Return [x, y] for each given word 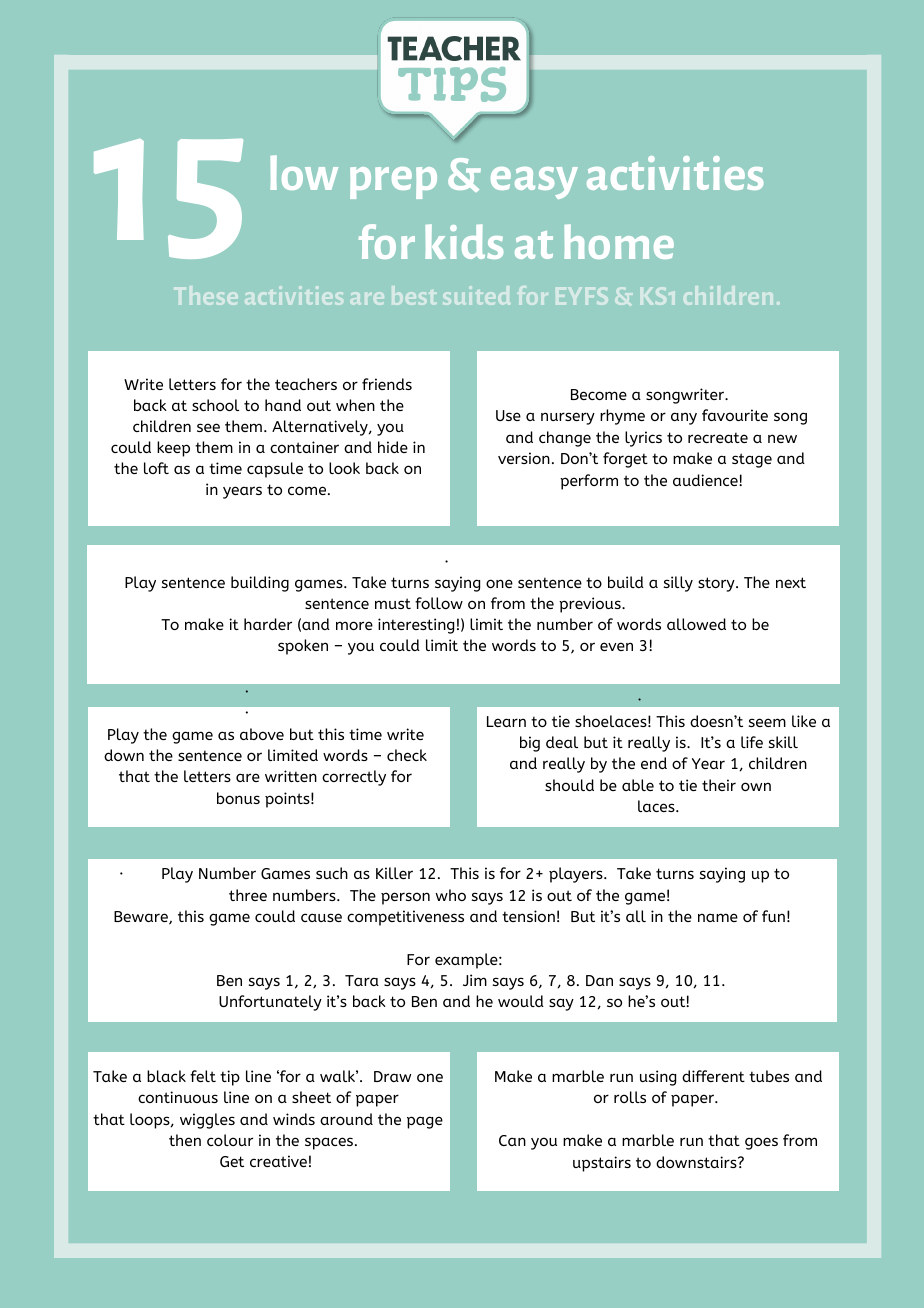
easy [534, 183]
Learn [506, 721]
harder [268, 624]
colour [230, 1140]
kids [464, 241]
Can [512, 1140]
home [619, 241]
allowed [696, 624]
